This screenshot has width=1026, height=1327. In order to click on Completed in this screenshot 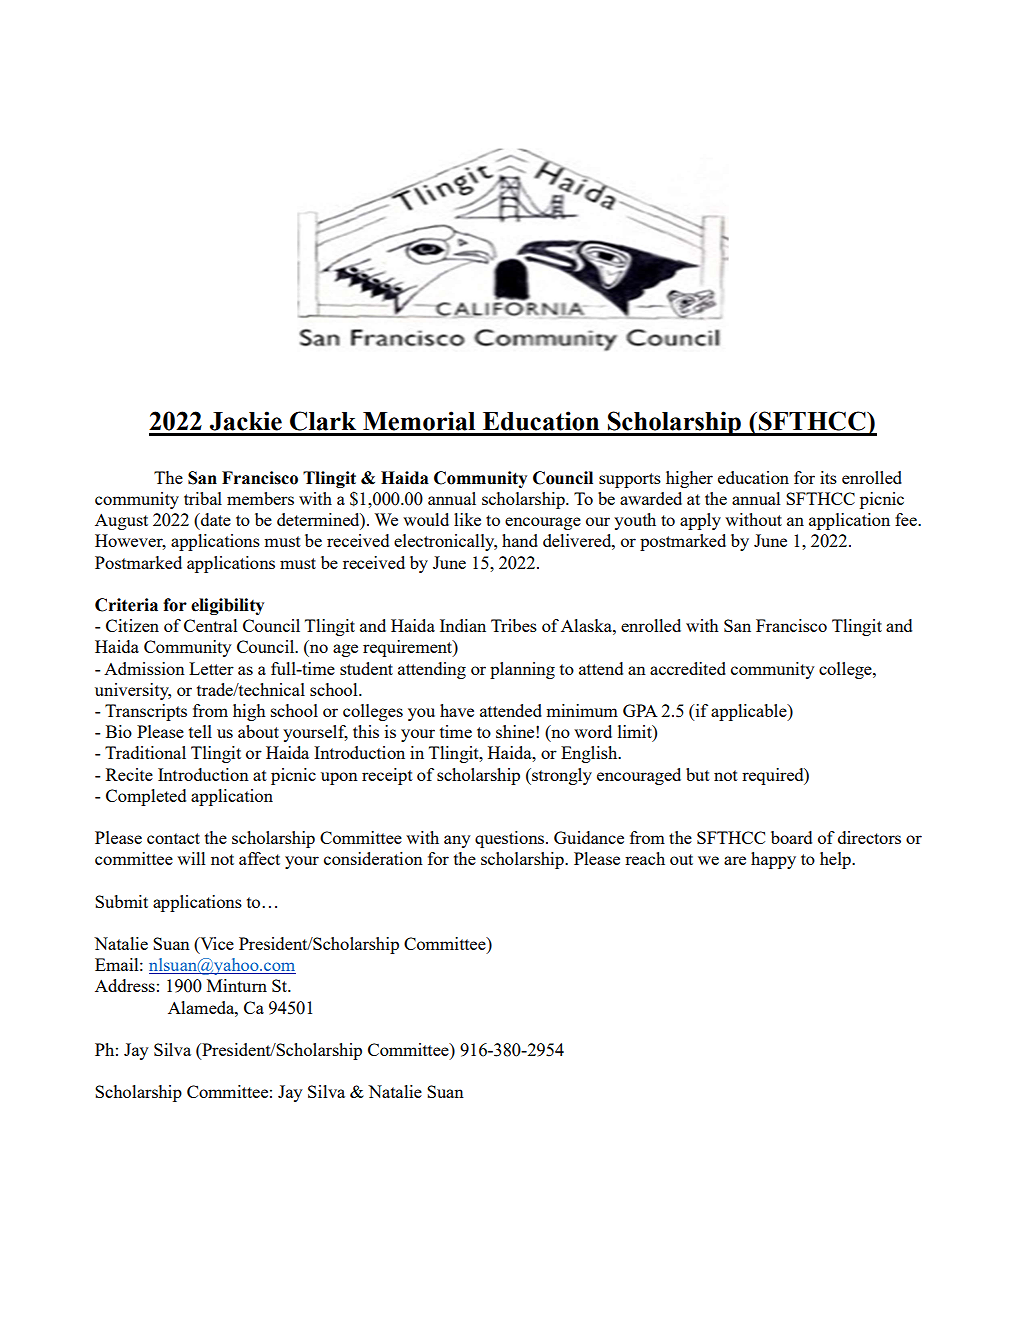, I will do `click(146, 797)`.
